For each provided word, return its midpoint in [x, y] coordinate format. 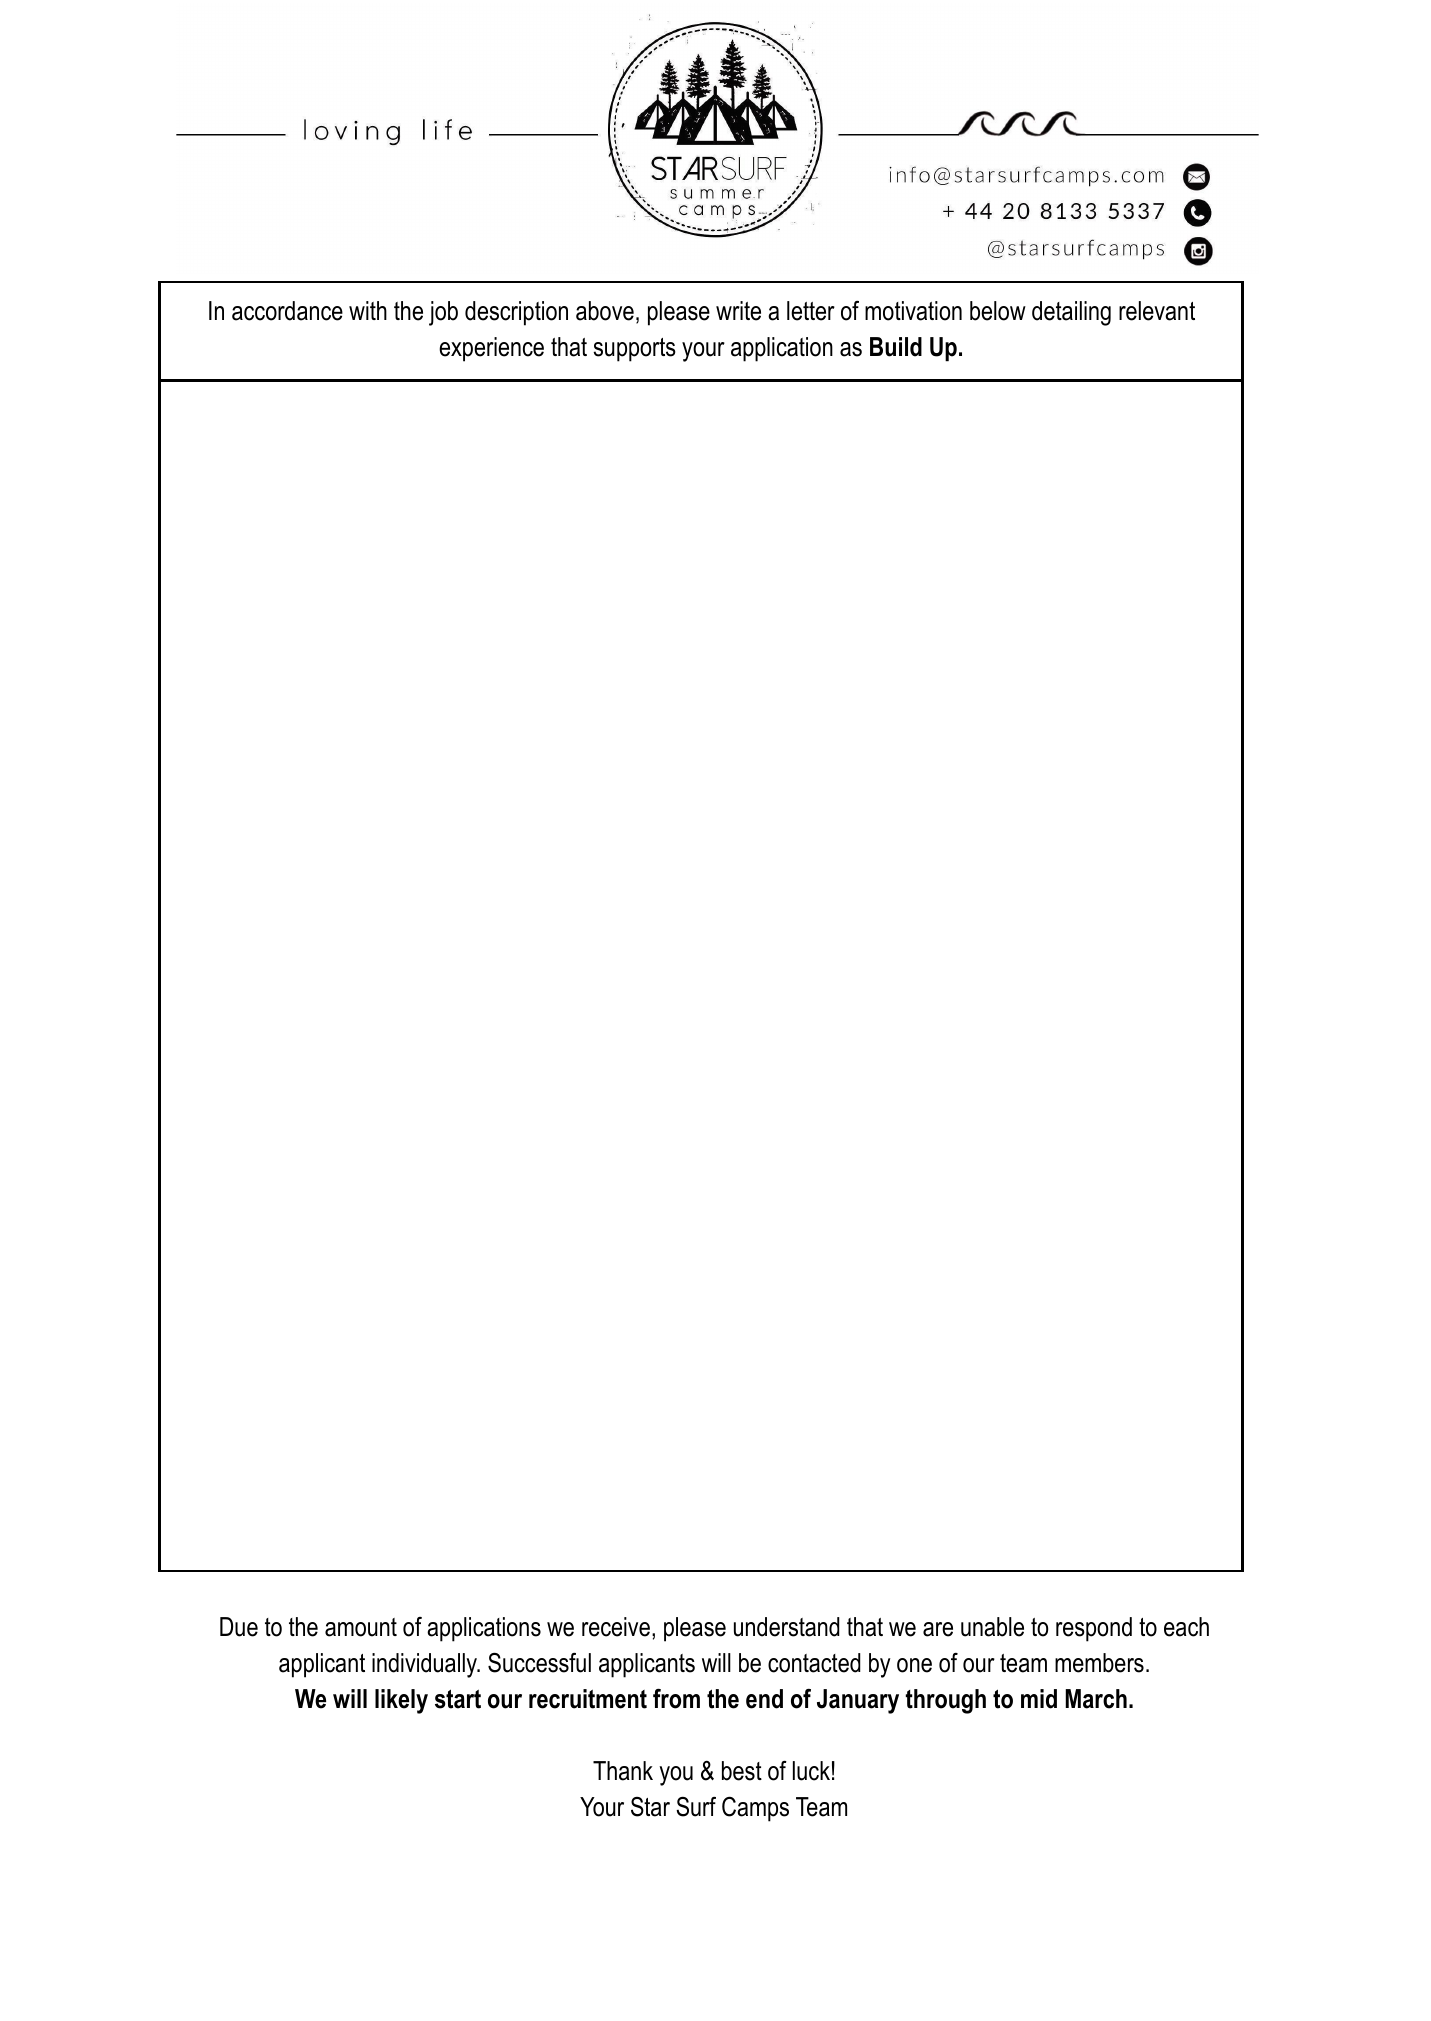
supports [634, 350]
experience [491, 349]
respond [1094, 1629]
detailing [1071, 313]
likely [401, 1701]
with [368, 310]
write [738, 311]
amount [361, 1627]
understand [787, 1627]
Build [896, 347]
